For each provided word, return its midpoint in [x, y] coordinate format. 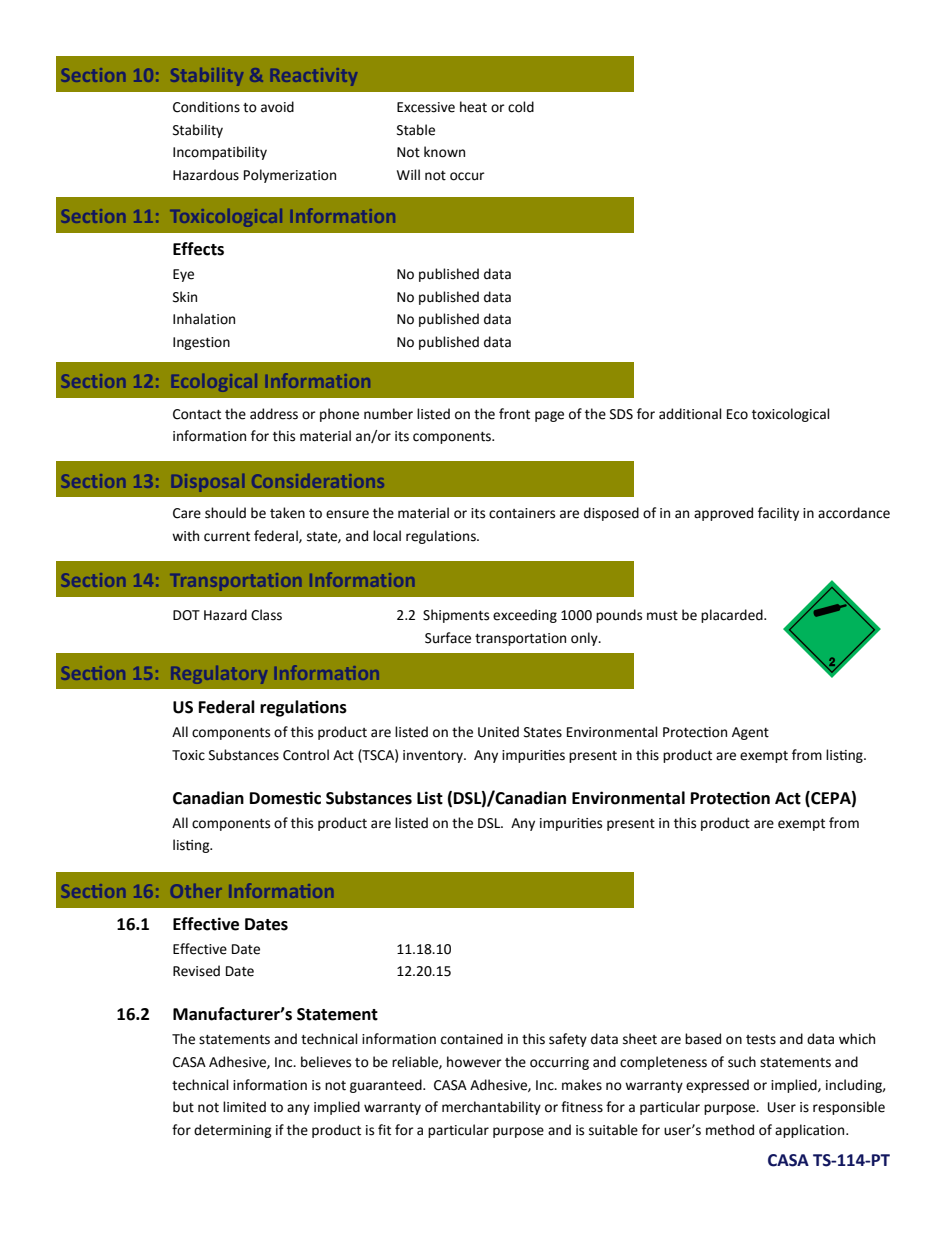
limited [244, 1107]
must [662, 616]
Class [266, 615]
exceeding [525, 616]
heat [473, 107]
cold [521, 107]
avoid [277, 107]
